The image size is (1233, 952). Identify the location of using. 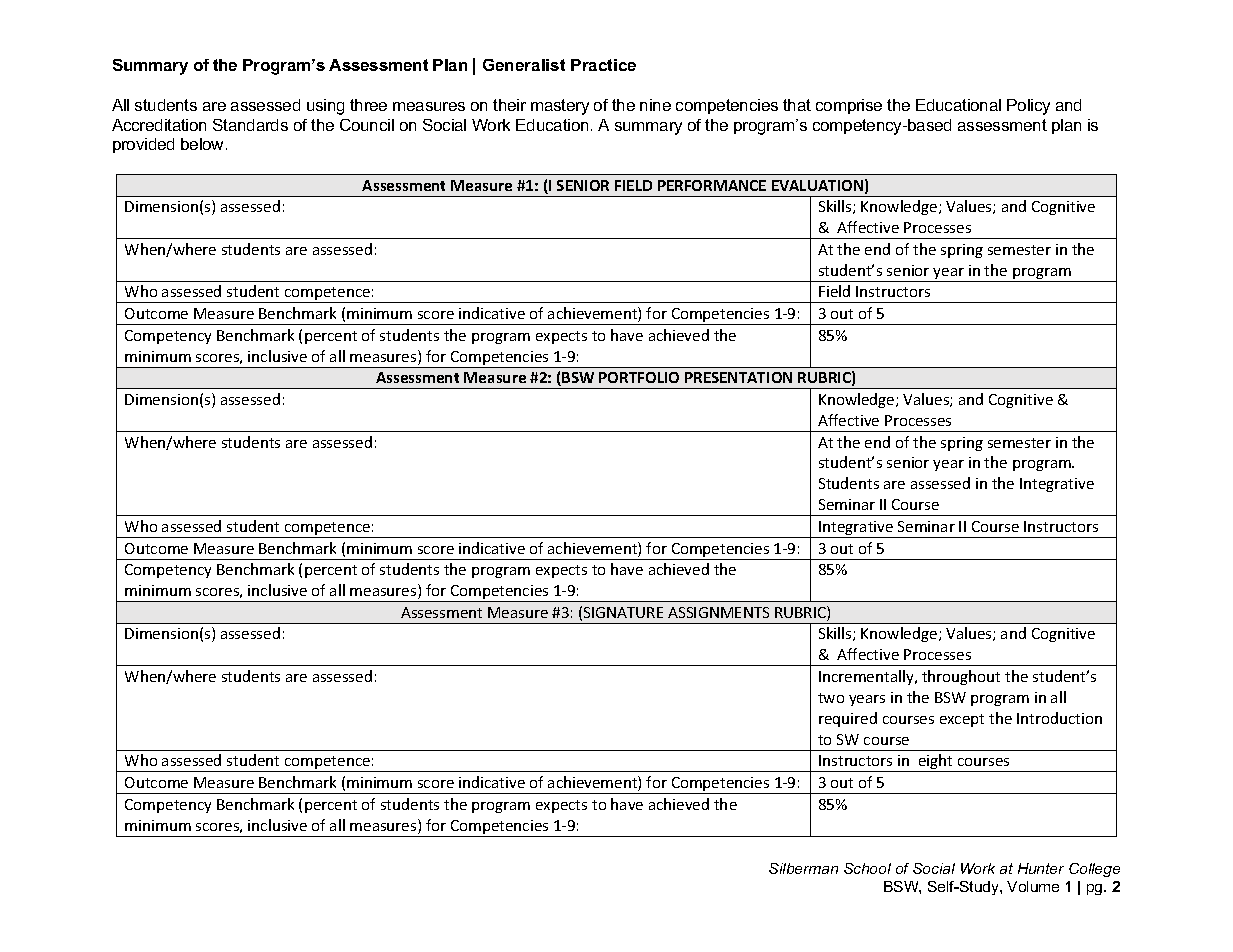
(325, 107).
